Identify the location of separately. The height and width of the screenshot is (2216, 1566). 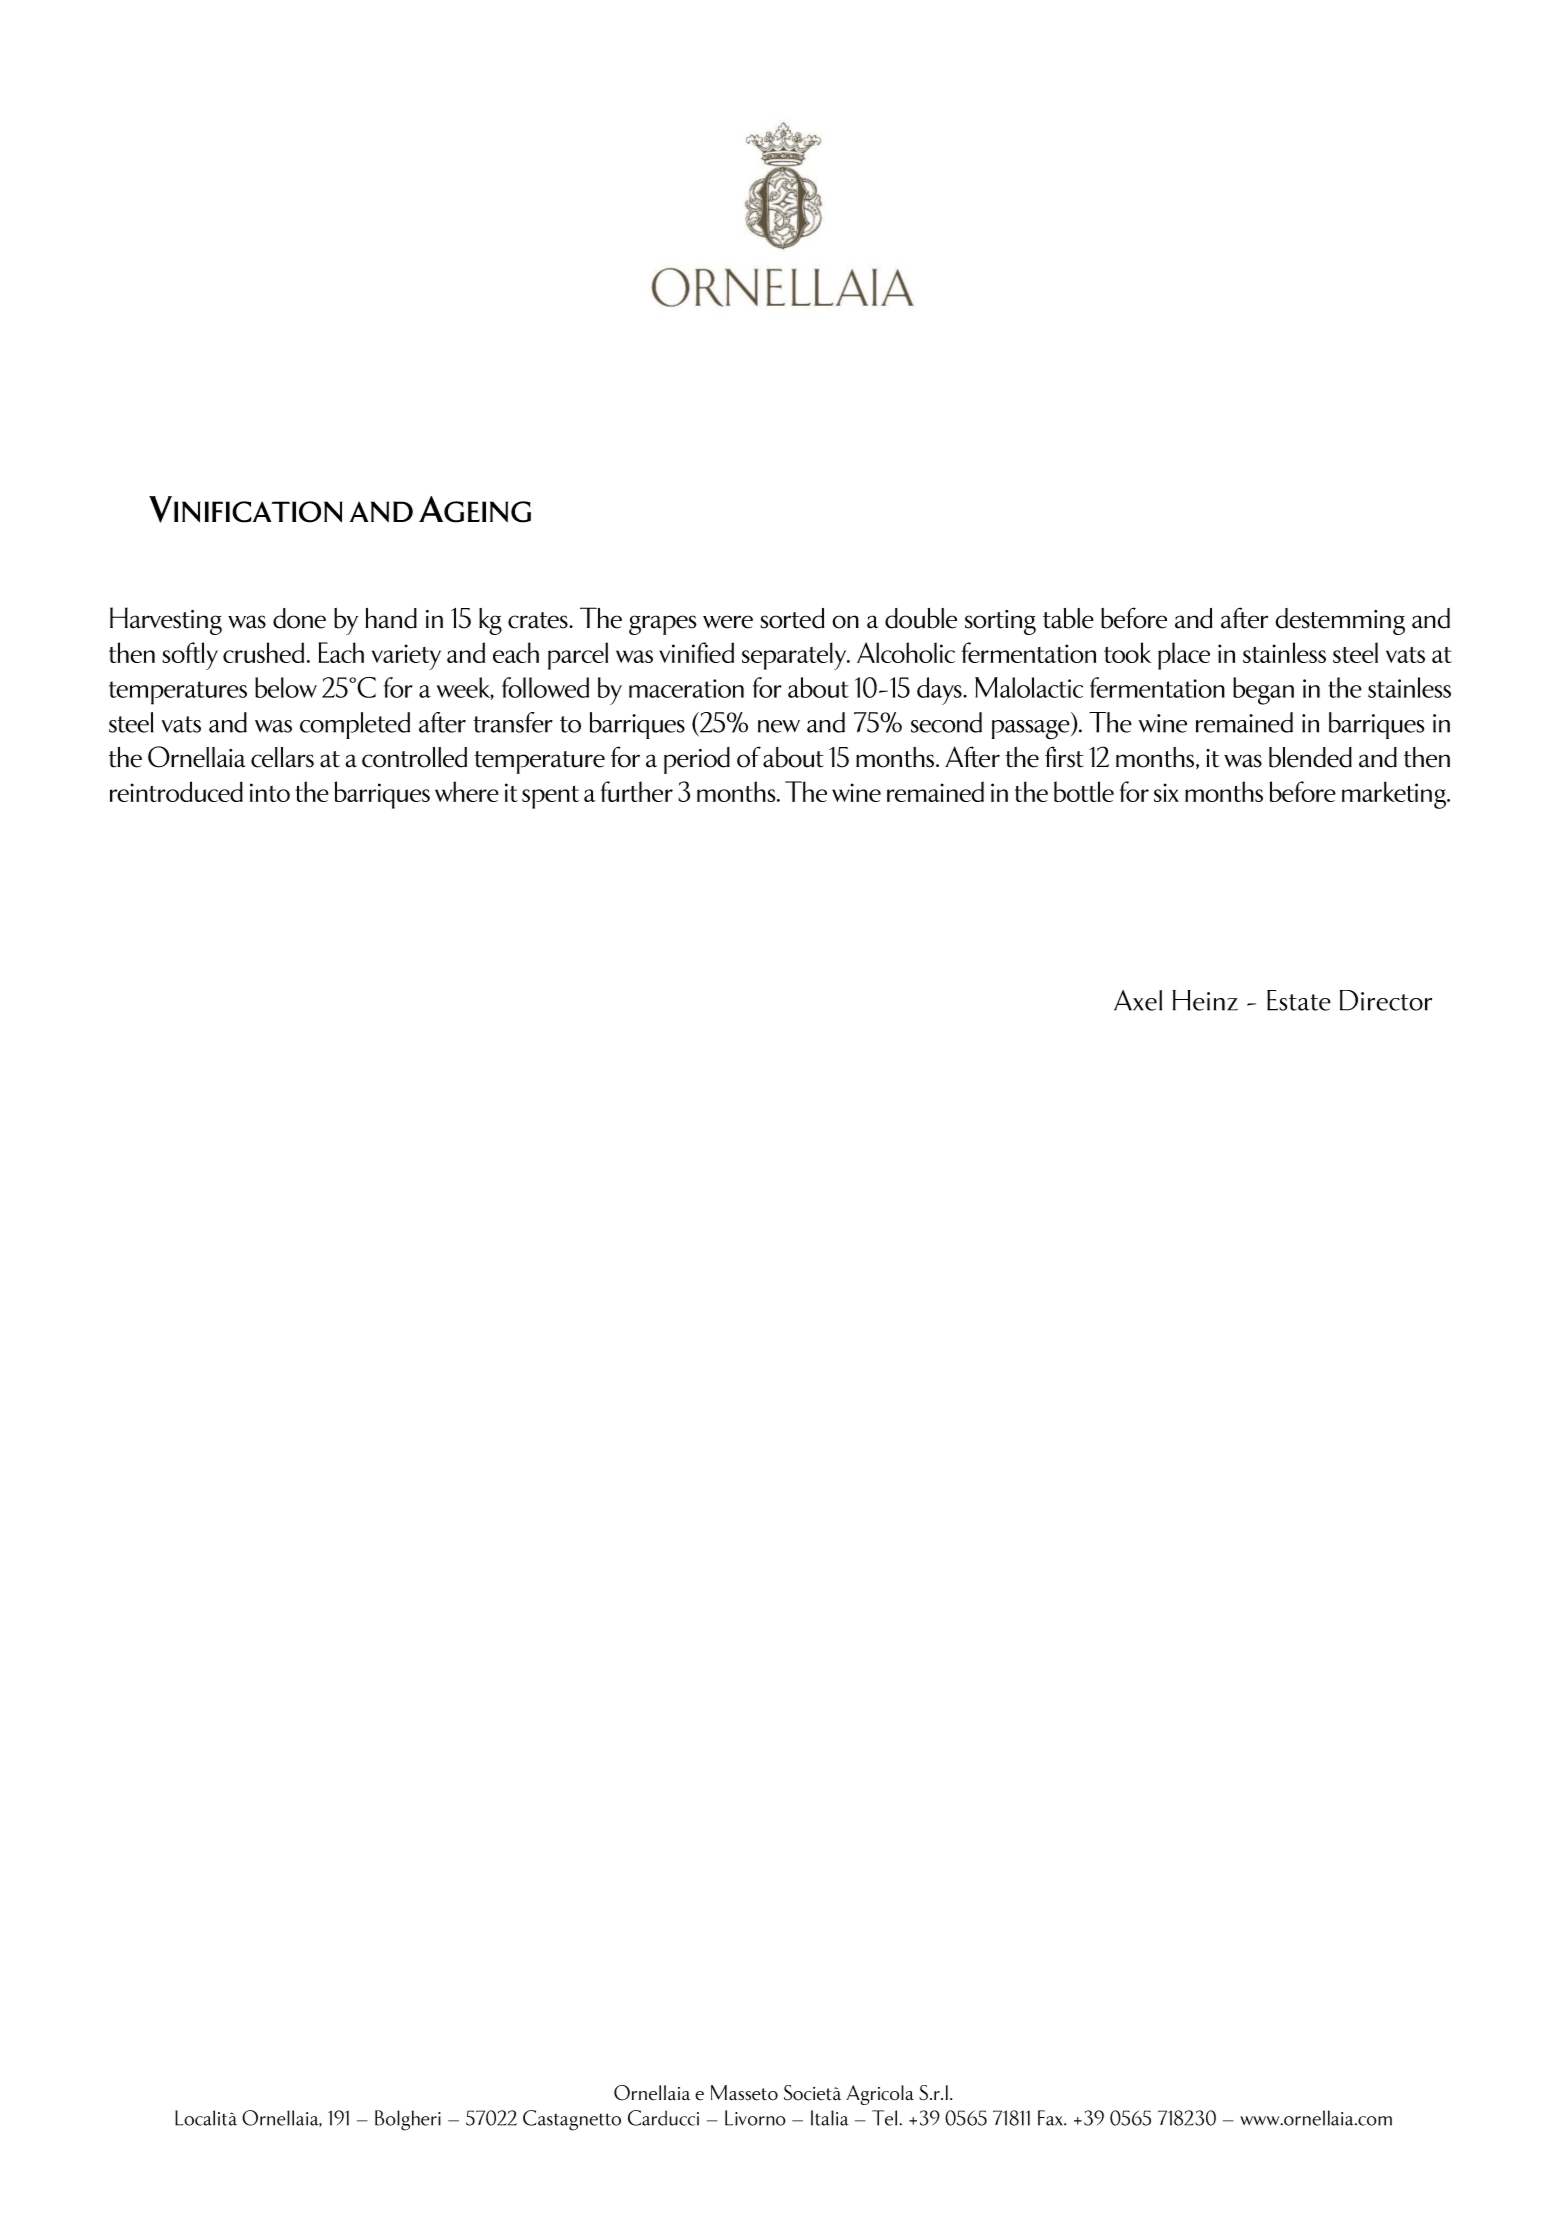
(795, 656).
